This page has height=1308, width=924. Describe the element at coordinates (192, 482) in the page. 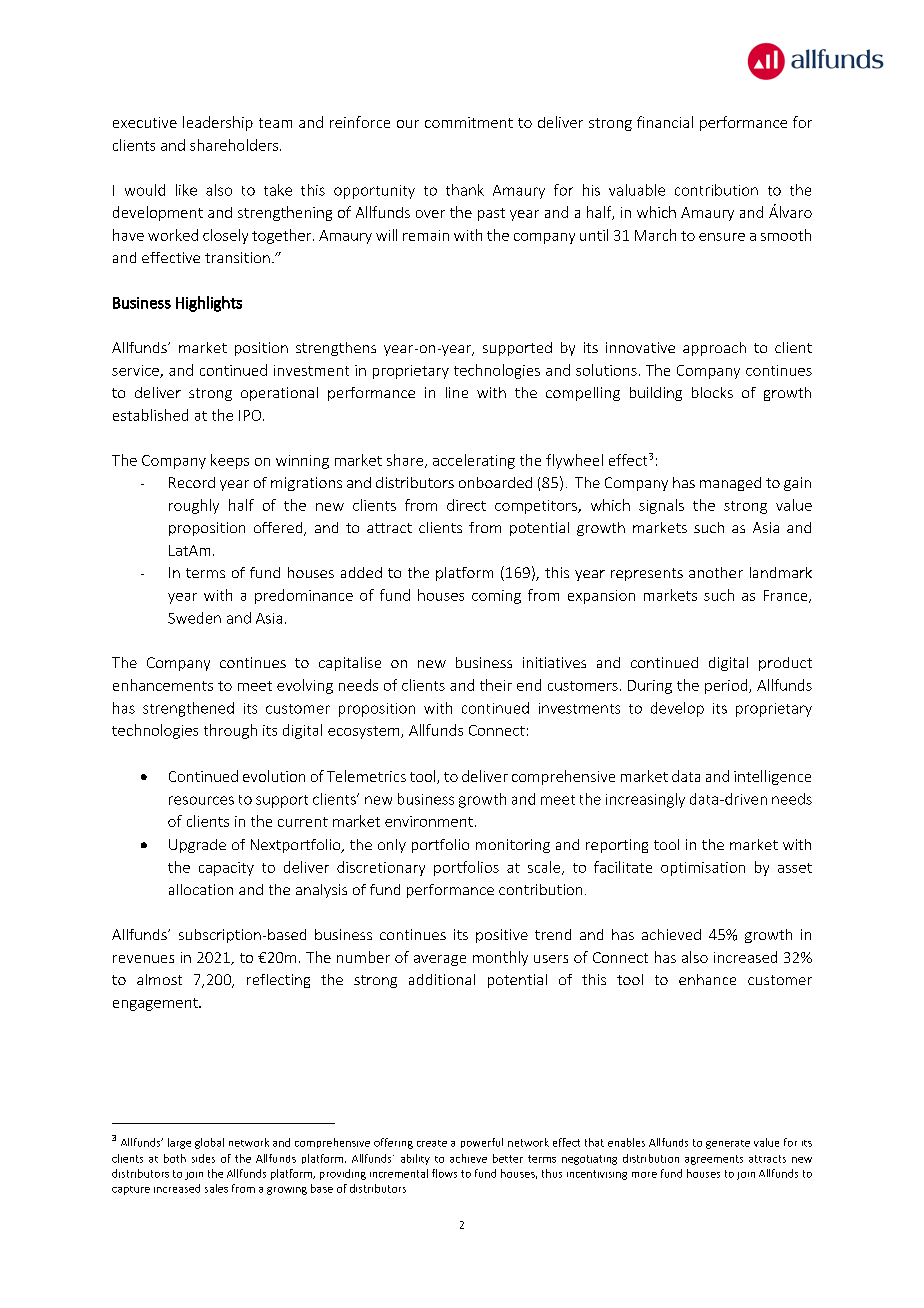

I see `Record` at that location.
